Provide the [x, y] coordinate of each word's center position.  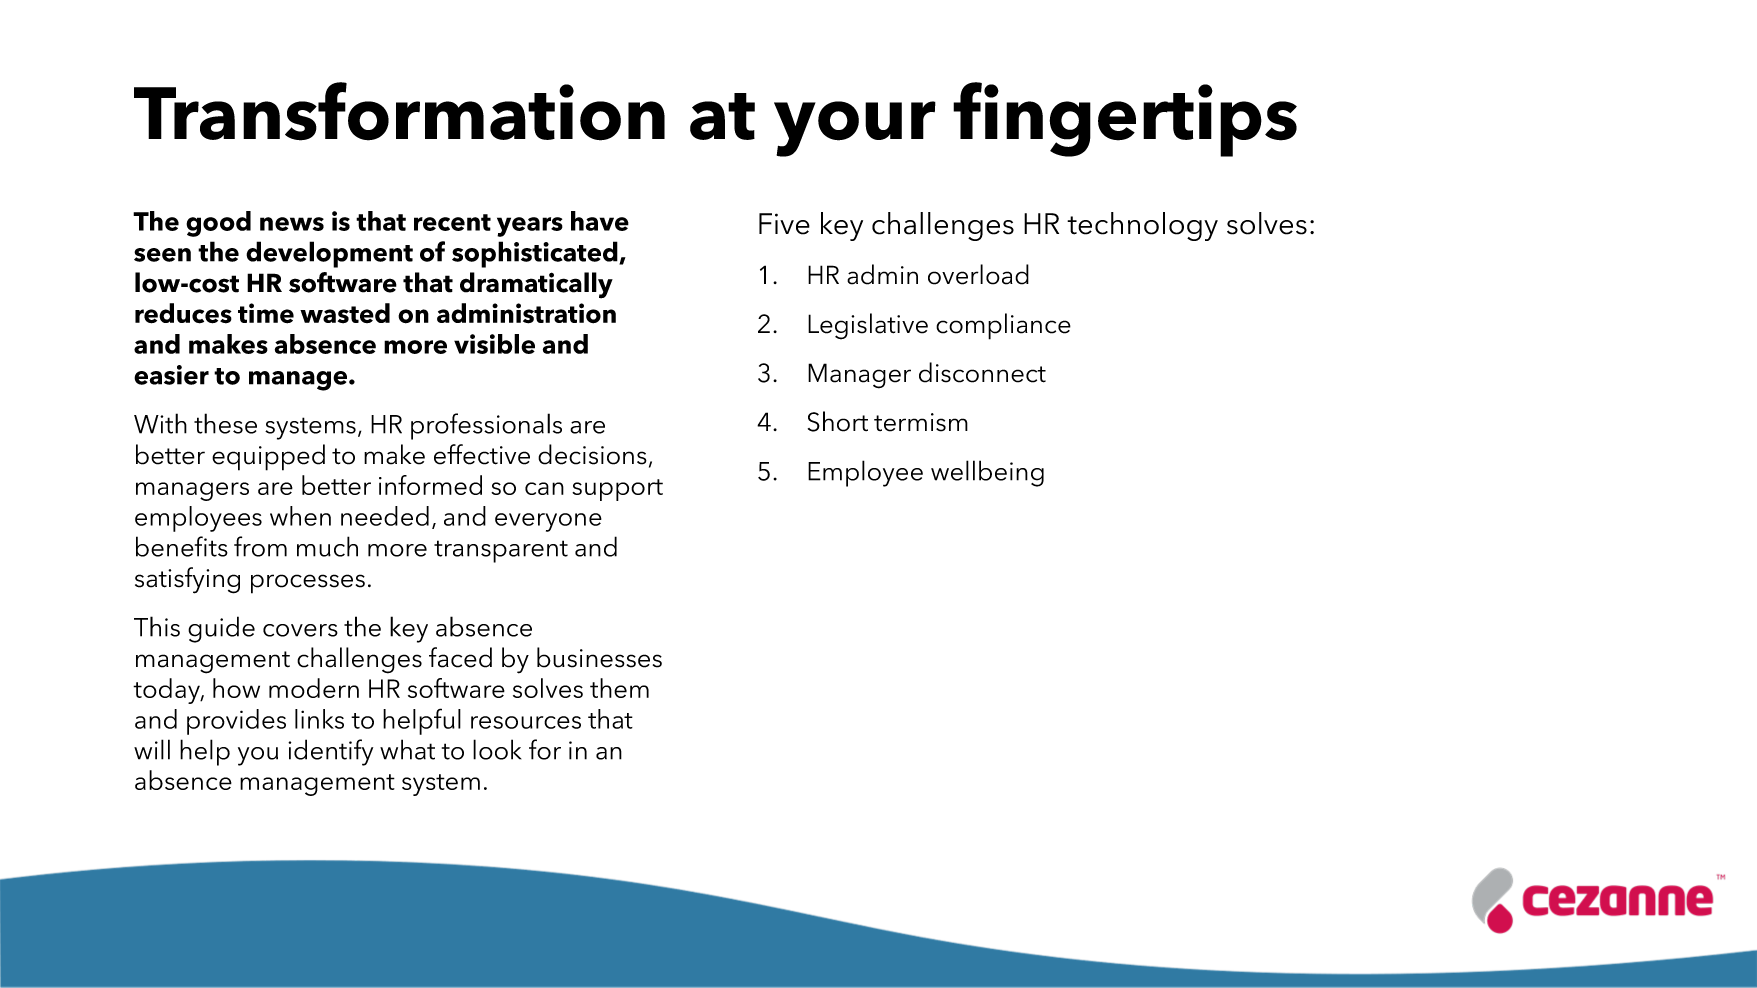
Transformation [399, 111]
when [300, 516]
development [329, 254]
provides [236, 722]
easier [171, 375]
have [600, 221]
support [617, 490]
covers [300, 630]
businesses [599, 657]
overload [978, 274]
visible [494, 344]
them [619, 688]
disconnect [982, 372]
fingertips [1125, 119]
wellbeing [987, 473]
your [855, 129]
